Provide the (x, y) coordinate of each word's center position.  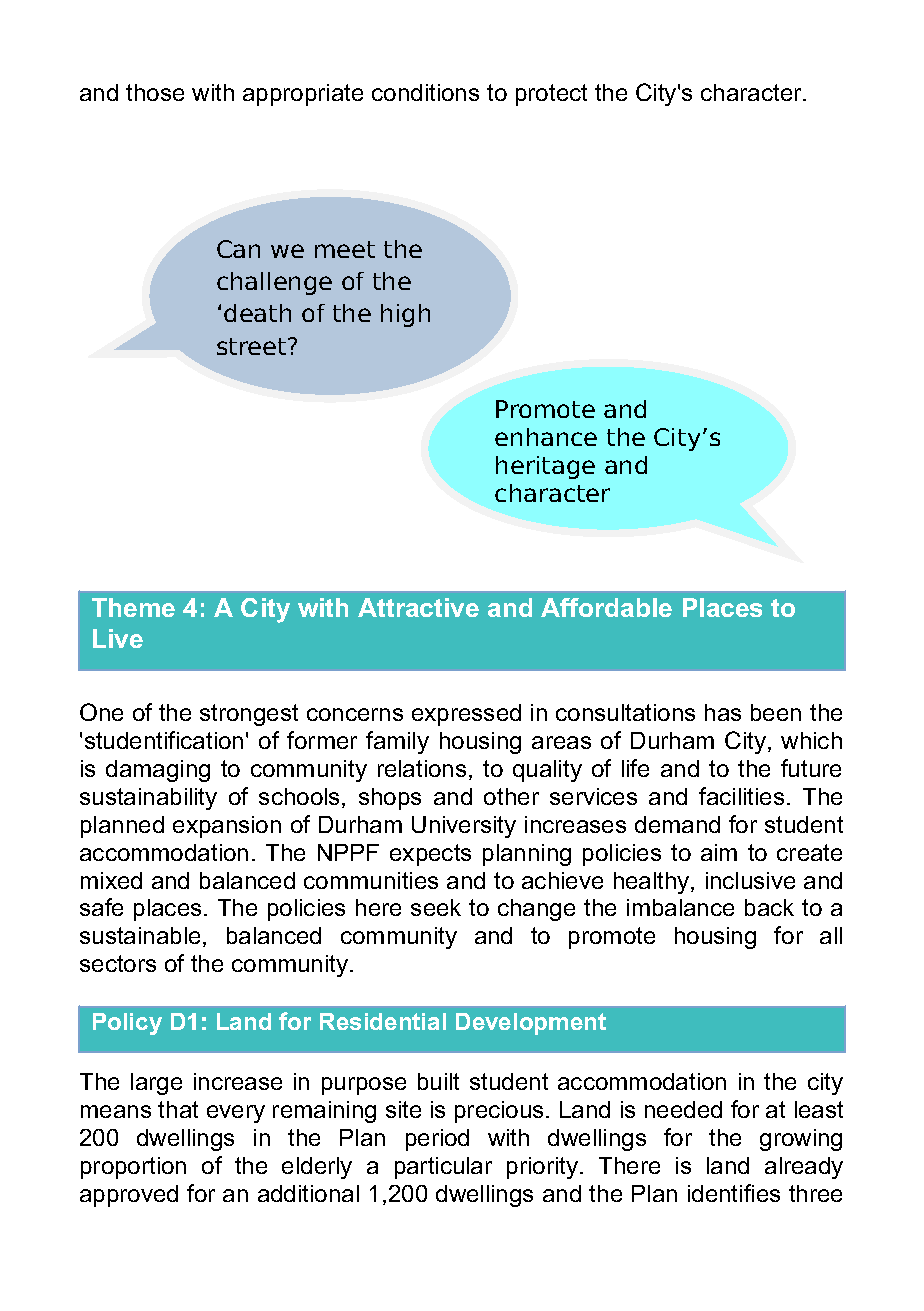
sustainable (140, 935)
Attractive (418, 607)
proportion (133, 1168)
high (405, 315)
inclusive (750, 880)
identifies (734, 1193)
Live (118, 638)
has (723, 712)
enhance (546, 437)
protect (551, 95)
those (155, 92)
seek (436, 907)
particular (443, 1168)
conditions (425, 92)
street (253, 346)
